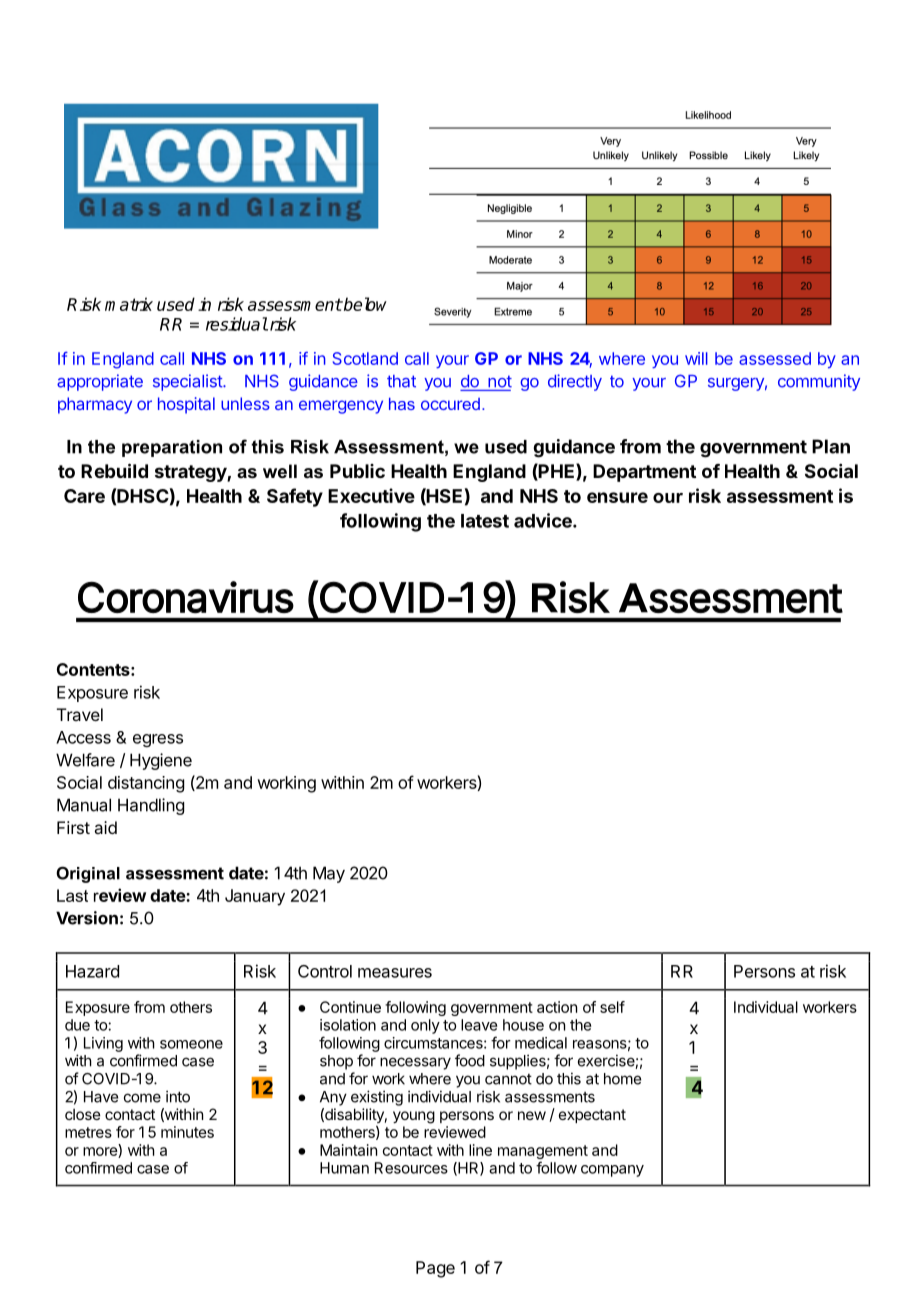 Image resolution: width=924 pixels, height=1308 pixels. Describe the element at coordinates (775, 358) in the document. I see `assessed` at that location.
